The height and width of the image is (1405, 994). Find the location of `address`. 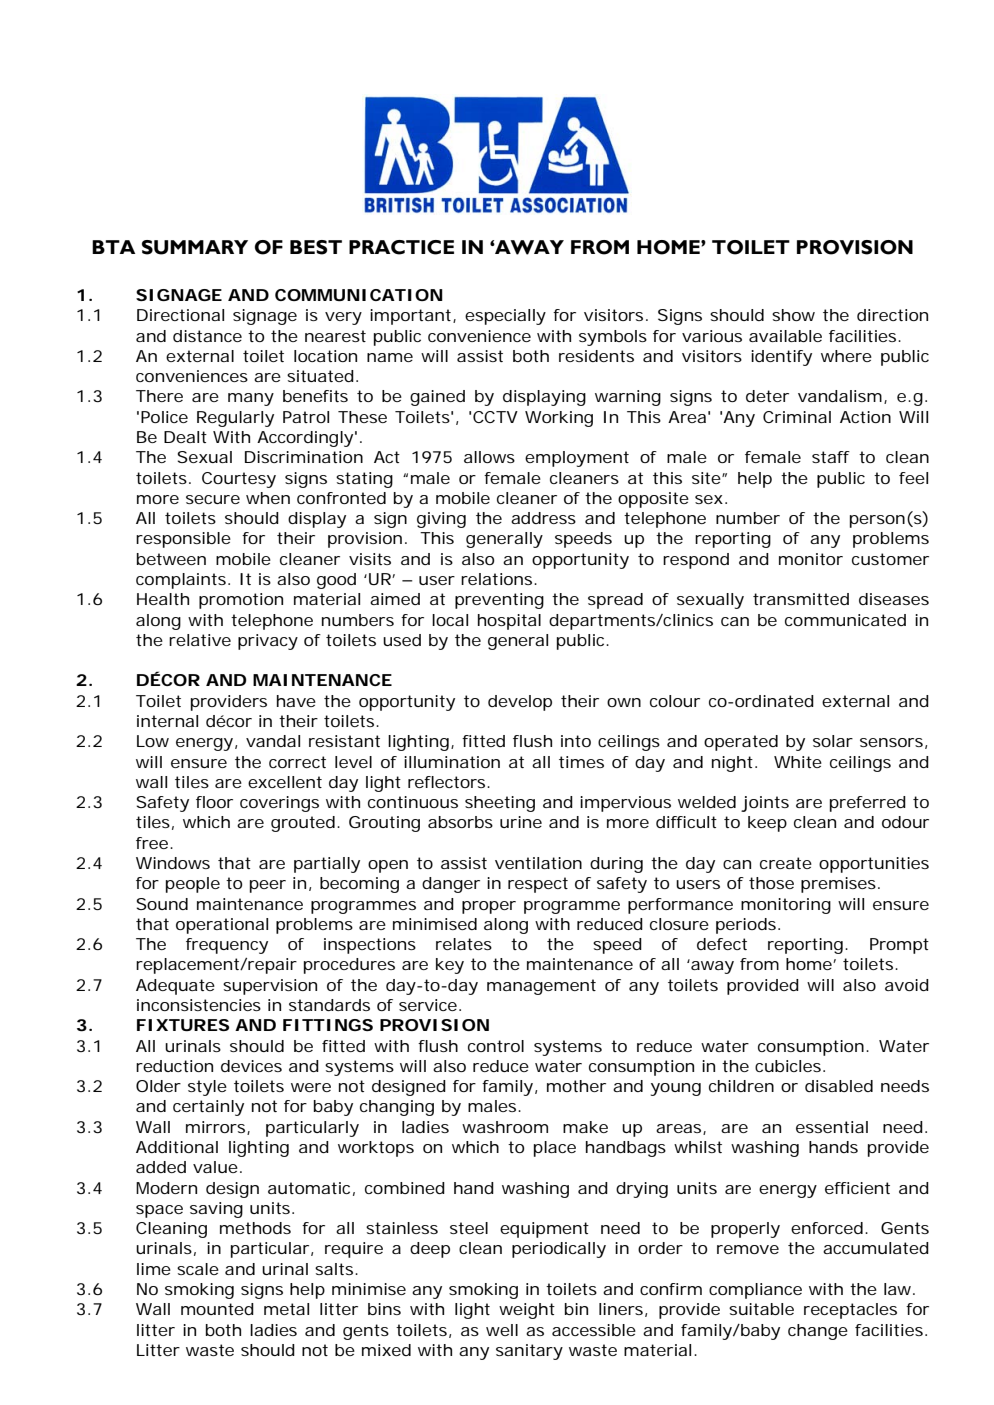

address is located at coordinates (543, 518).
